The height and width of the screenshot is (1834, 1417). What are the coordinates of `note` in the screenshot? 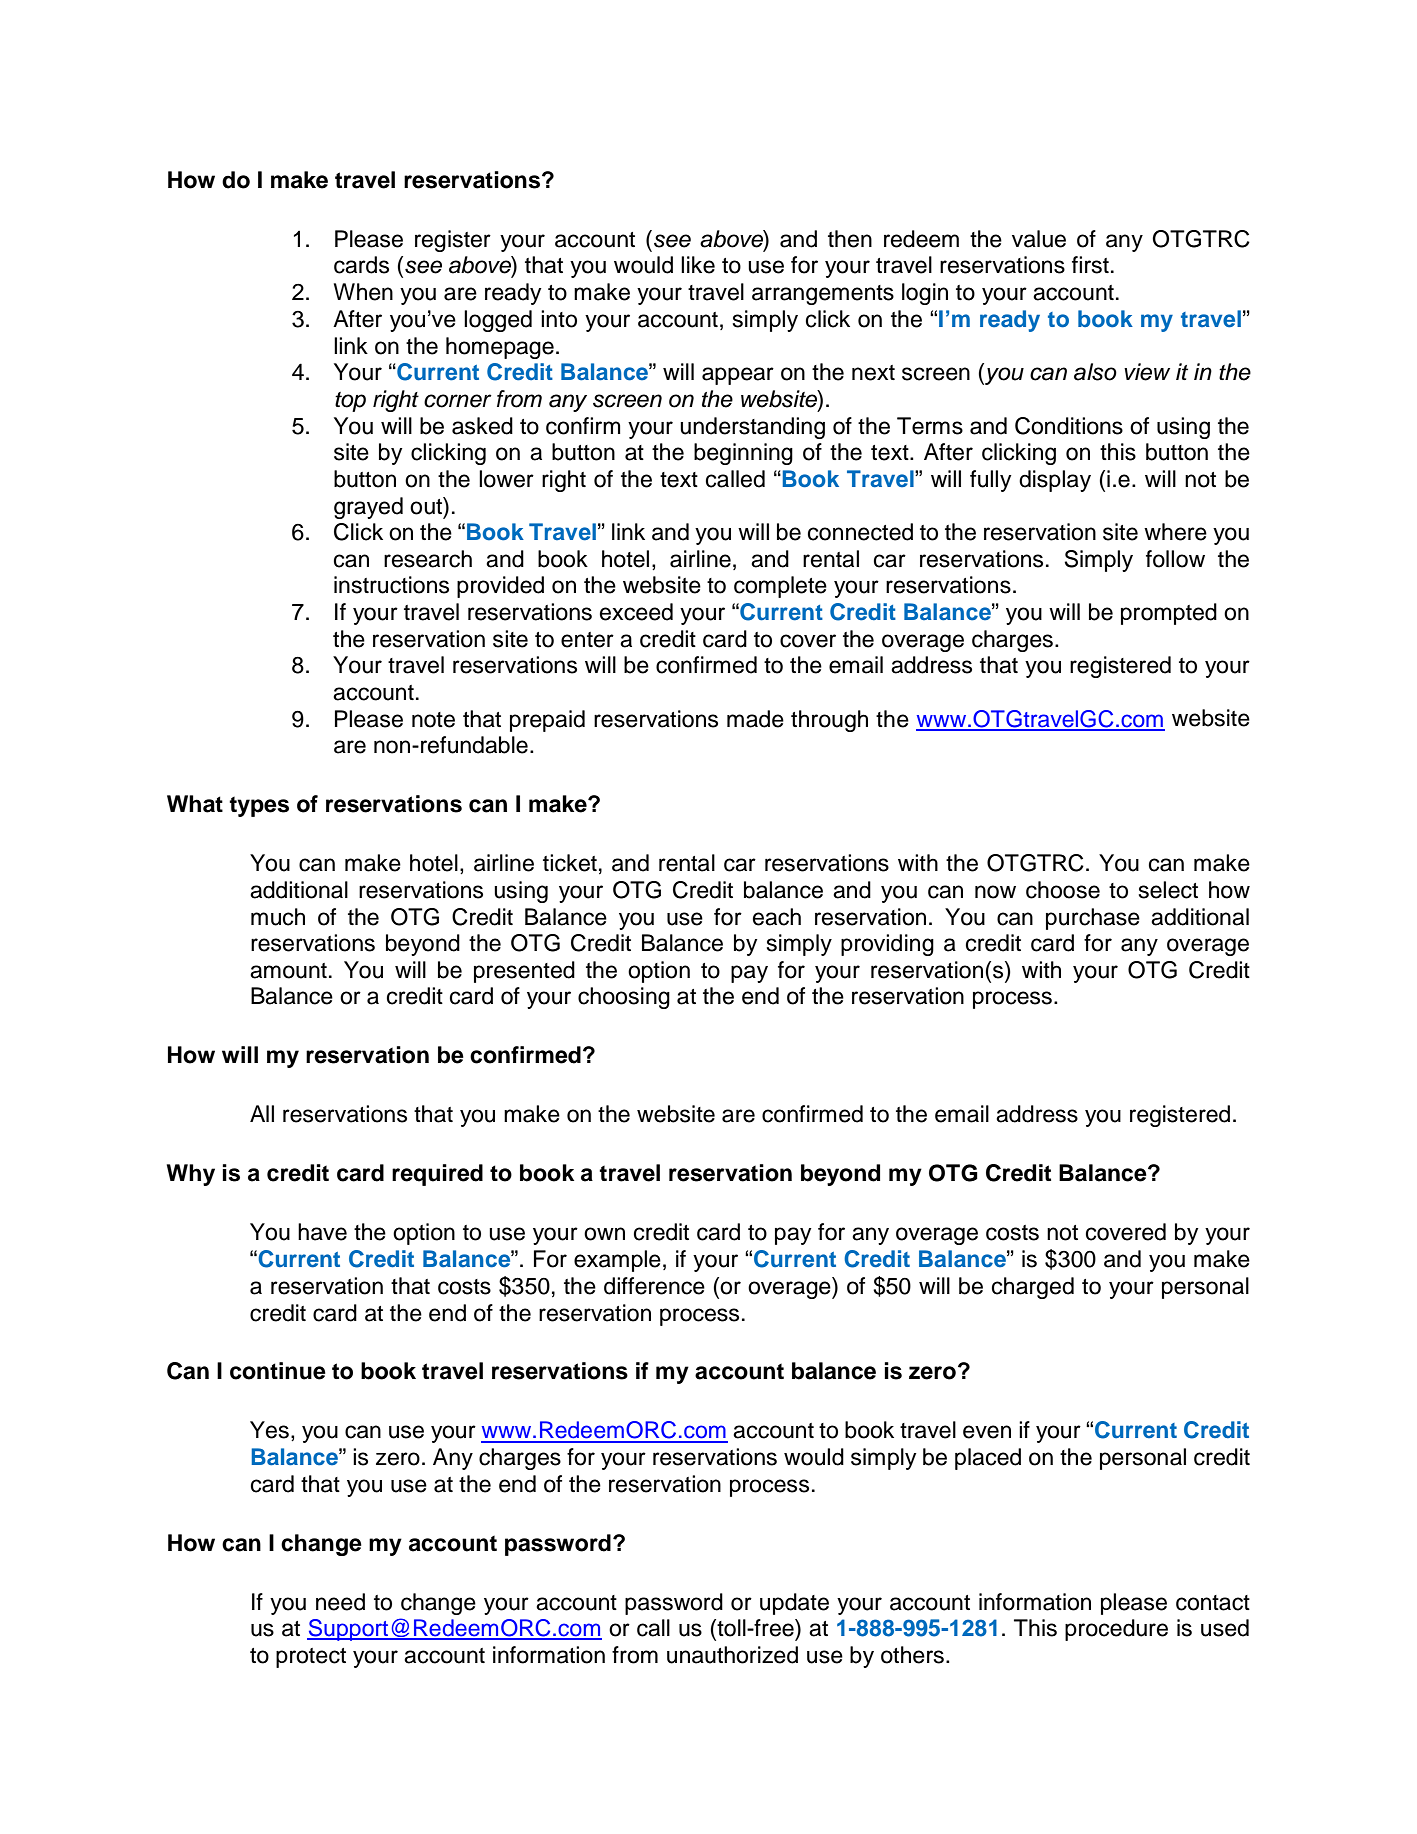 It's located at (433, 720).
